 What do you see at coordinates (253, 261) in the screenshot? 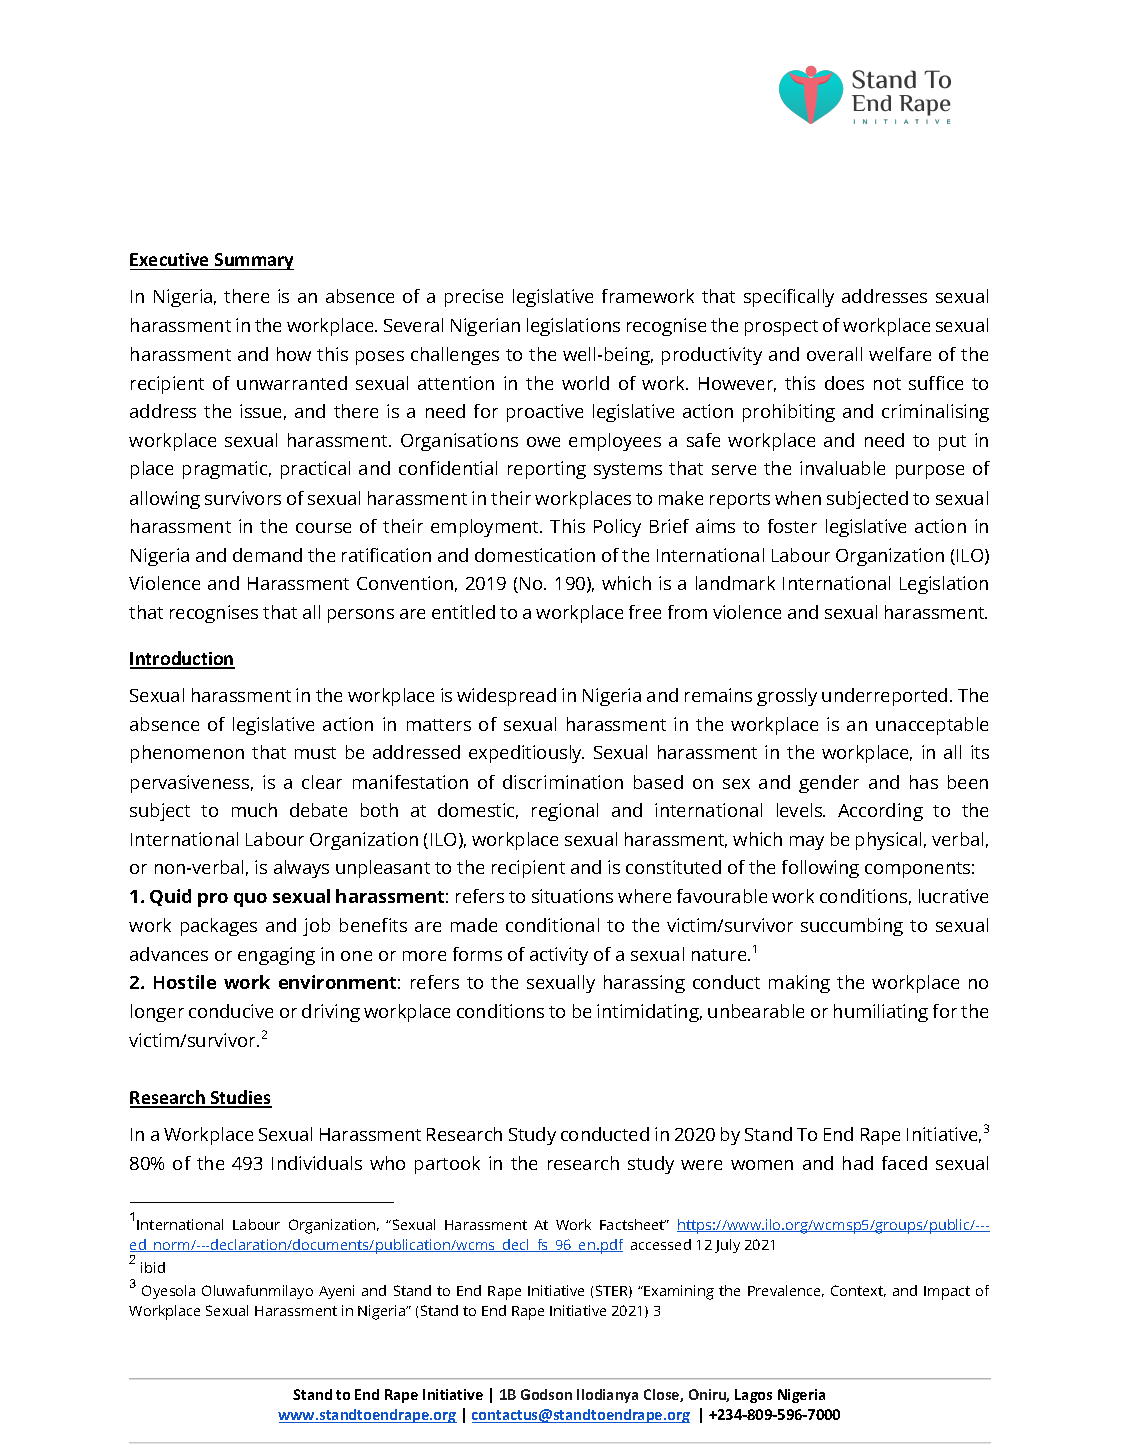
I see `Summary` at bounding box center [253, 261].
